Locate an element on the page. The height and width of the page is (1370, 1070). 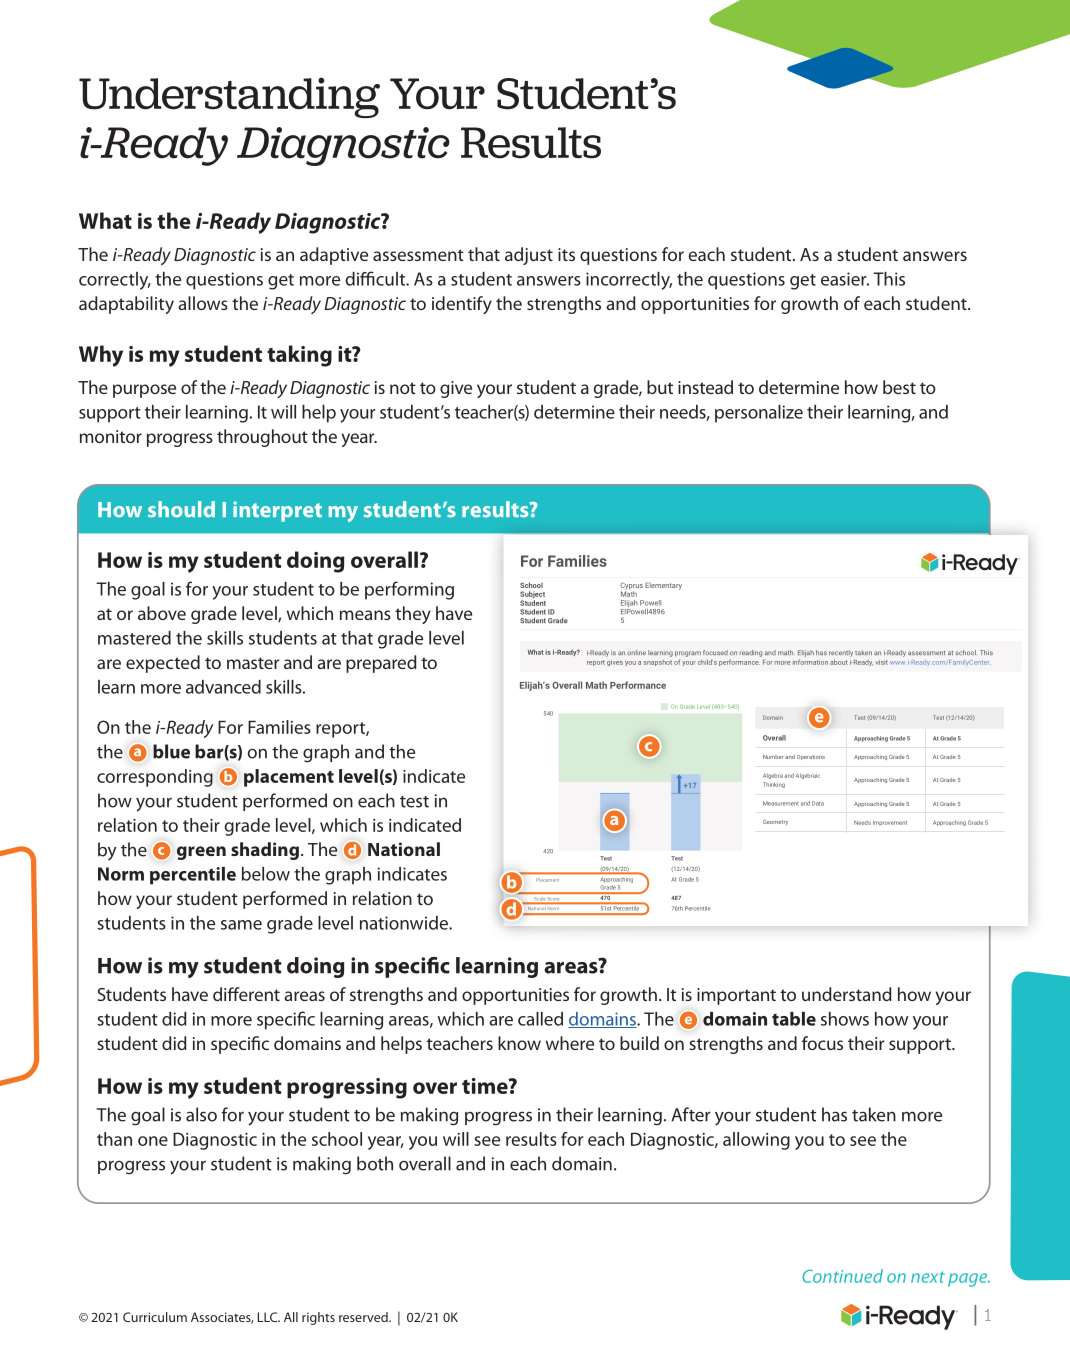
allows is located at coordinates (203, 303).
